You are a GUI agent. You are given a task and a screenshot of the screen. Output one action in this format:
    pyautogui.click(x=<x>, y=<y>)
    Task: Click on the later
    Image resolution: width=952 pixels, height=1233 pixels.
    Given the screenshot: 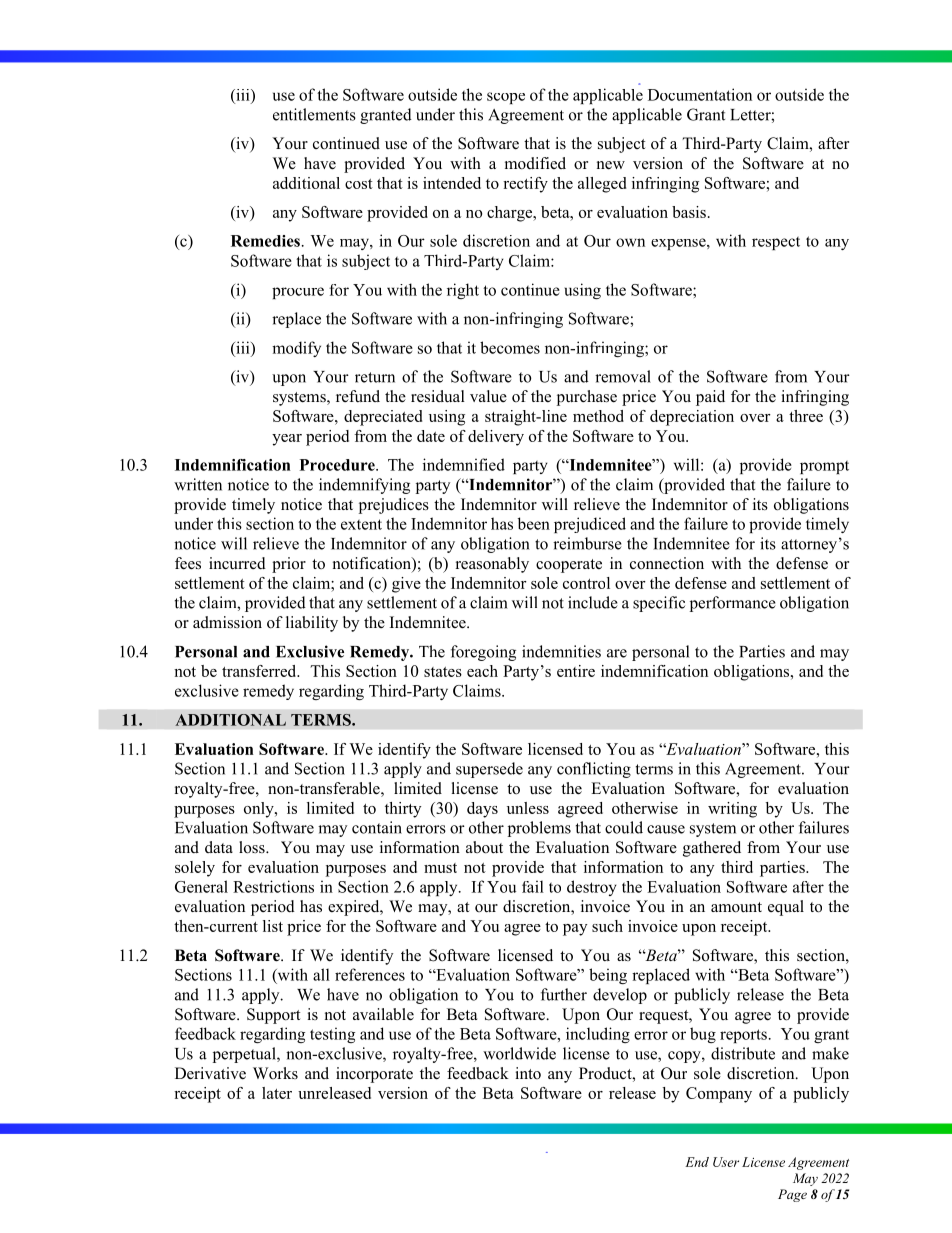 What is the action you would take?
    pyautogui.click(x=277, y=1093)
